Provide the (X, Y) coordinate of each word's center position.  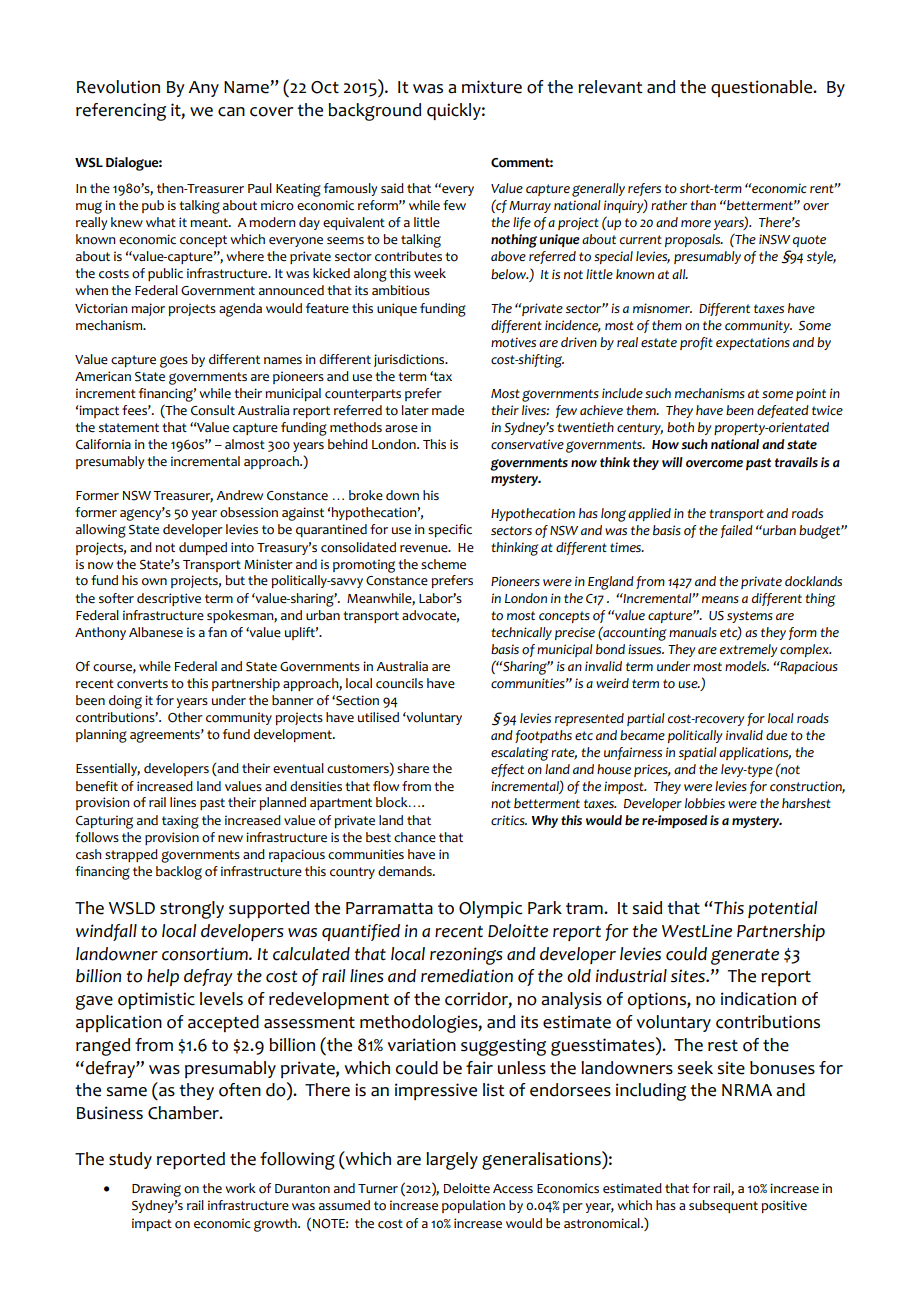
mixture (492, 87)
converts (142, 684)
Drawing (156, 1190)
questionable (763, 88)
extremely (749, 650)
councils (399, 683)
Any (203, 89)
